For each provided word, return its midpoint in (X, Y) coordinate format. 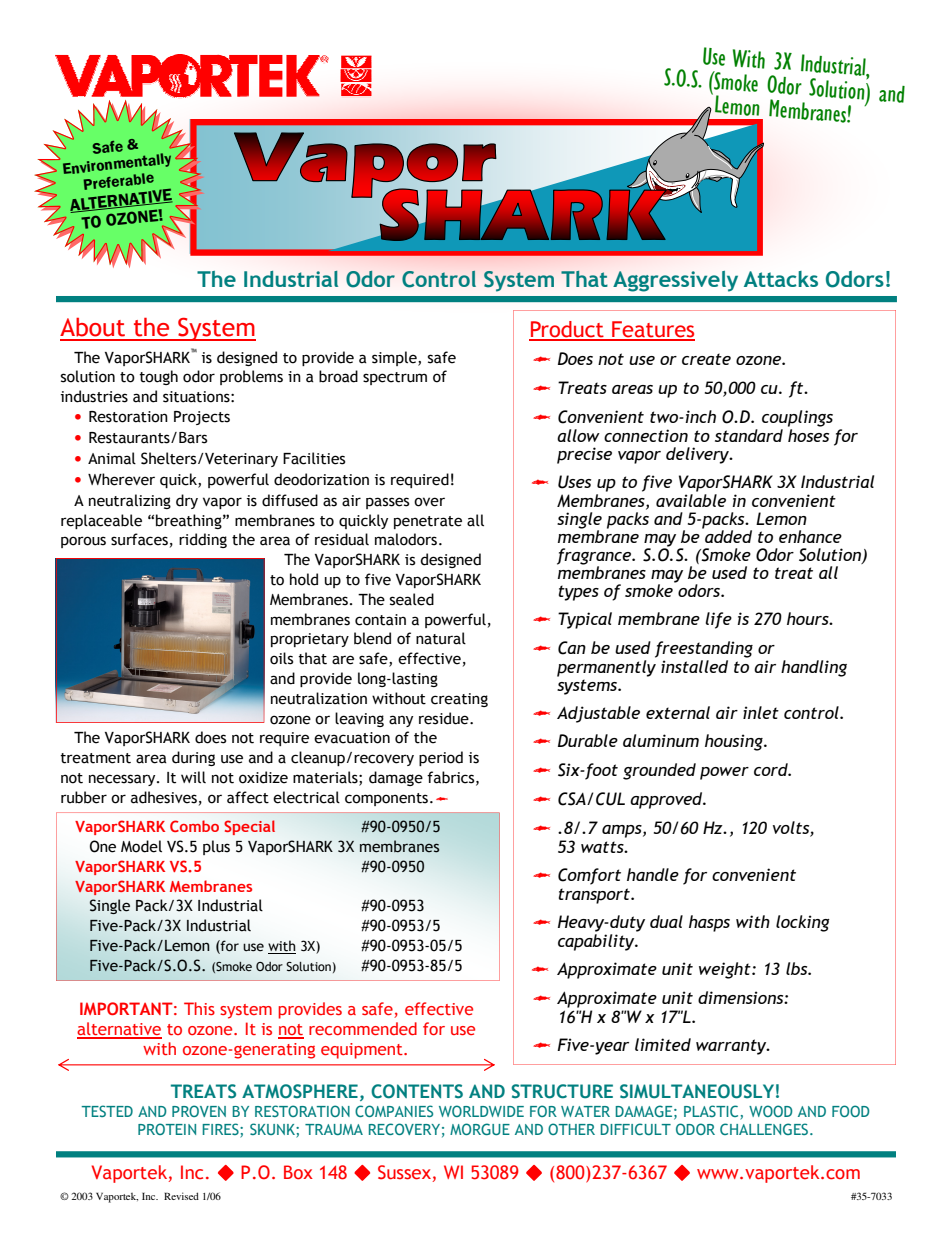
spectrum (395, 378)
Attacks (781, 279)
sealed (412, 599)
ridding (203, 540)
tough (158, 377)
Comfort (589, 876)
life (719, 620)
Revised (181, 1196)
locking (803, 923)
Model (141, 846)
